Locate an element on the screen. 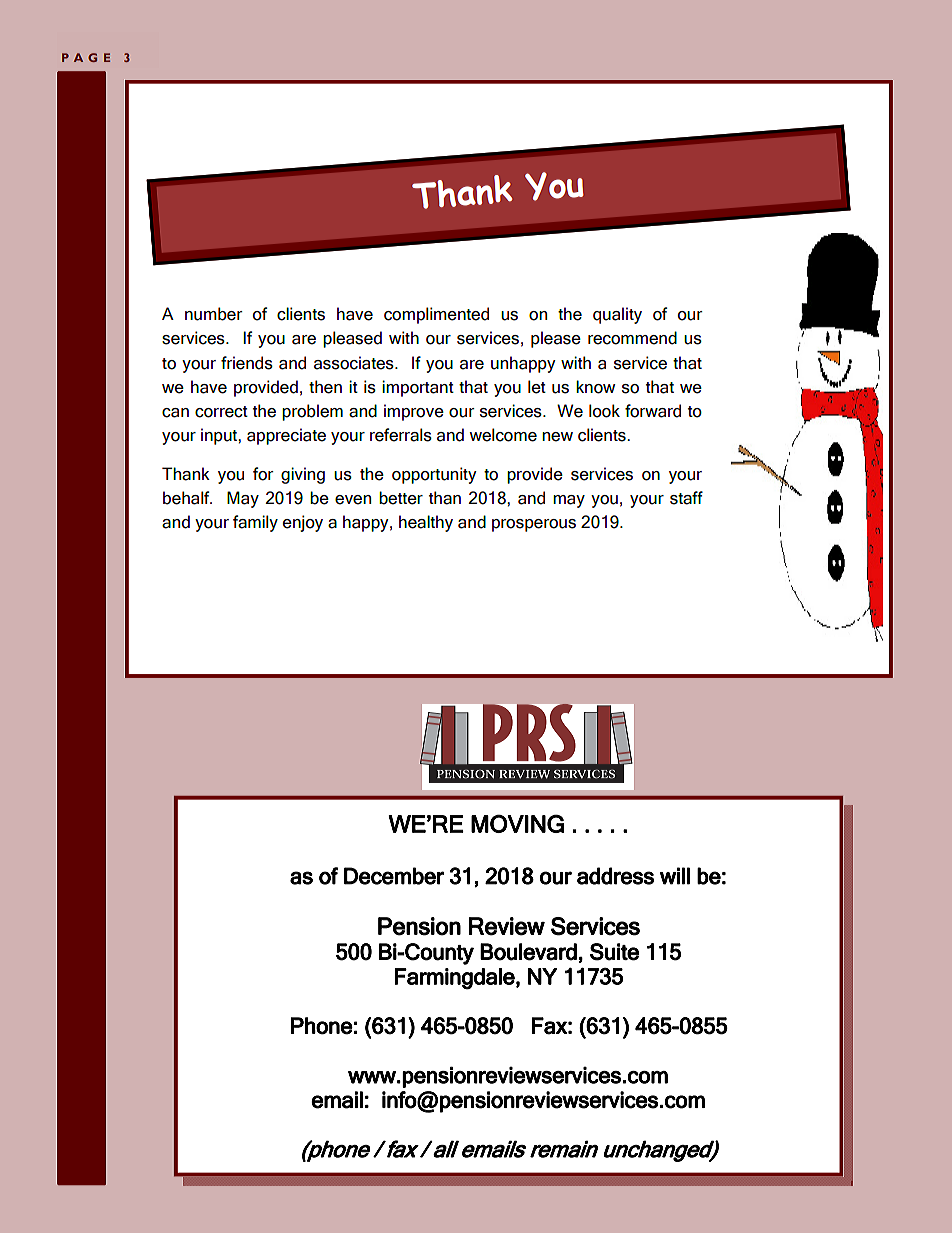 This screenshot has height=1233, width=952. associates is located at coordinates (355, 363).
